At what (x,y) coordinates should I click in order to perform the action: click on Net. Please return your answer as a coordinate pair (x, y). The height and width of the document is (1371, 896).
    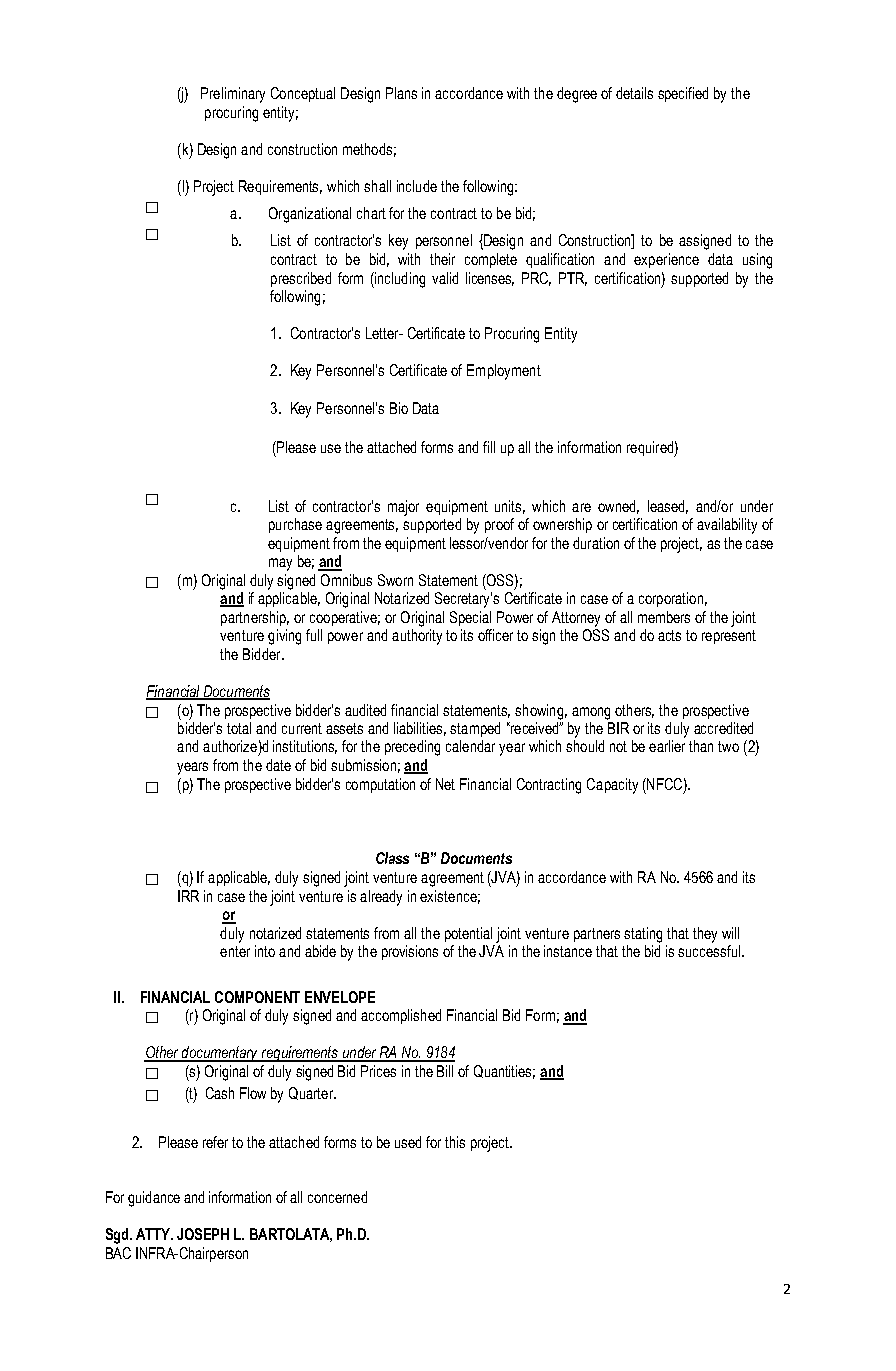
    Looking at the image, I should click on (445, 784).
